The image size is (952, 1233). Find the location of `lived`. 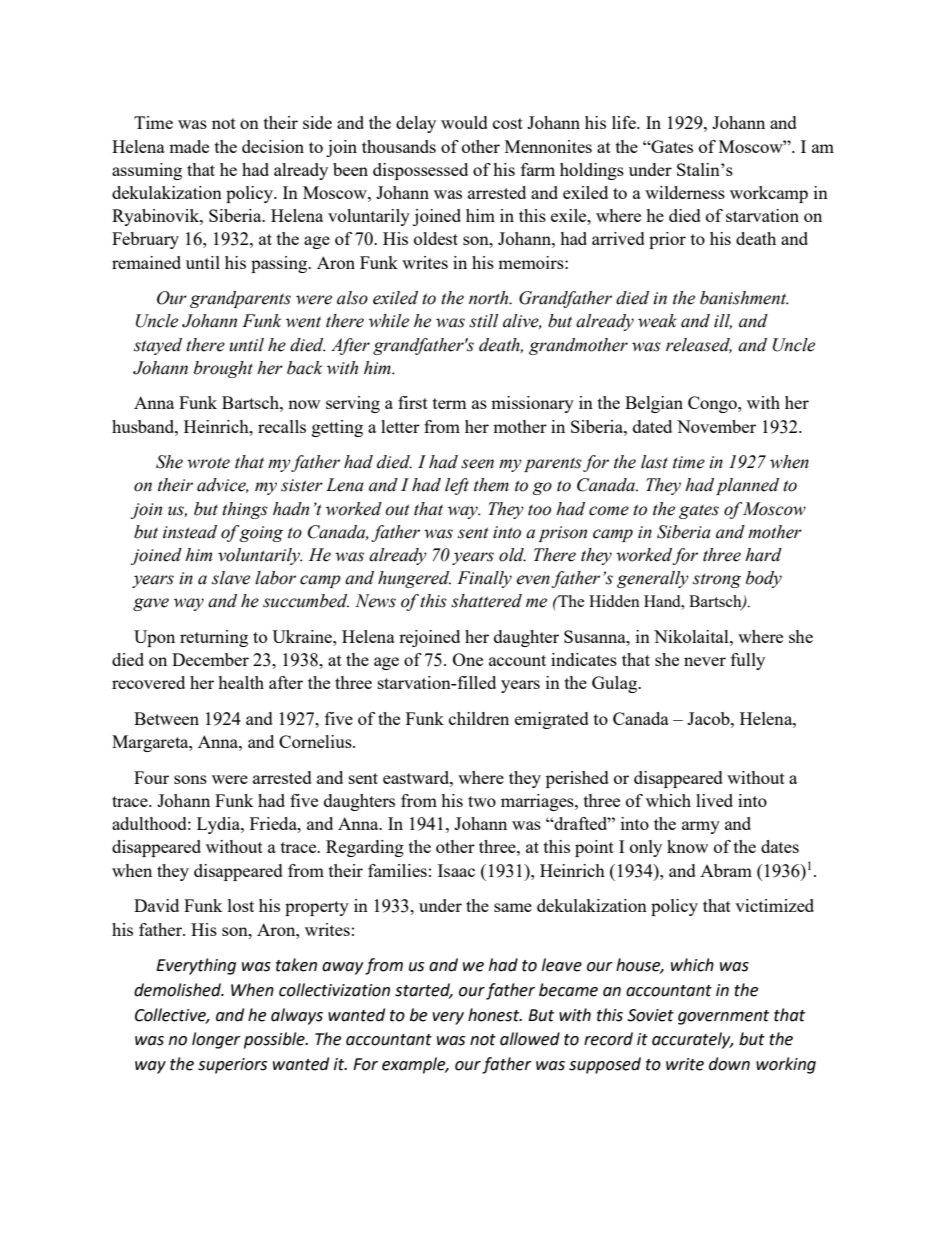

lived is located at coordinates (714, 800).
